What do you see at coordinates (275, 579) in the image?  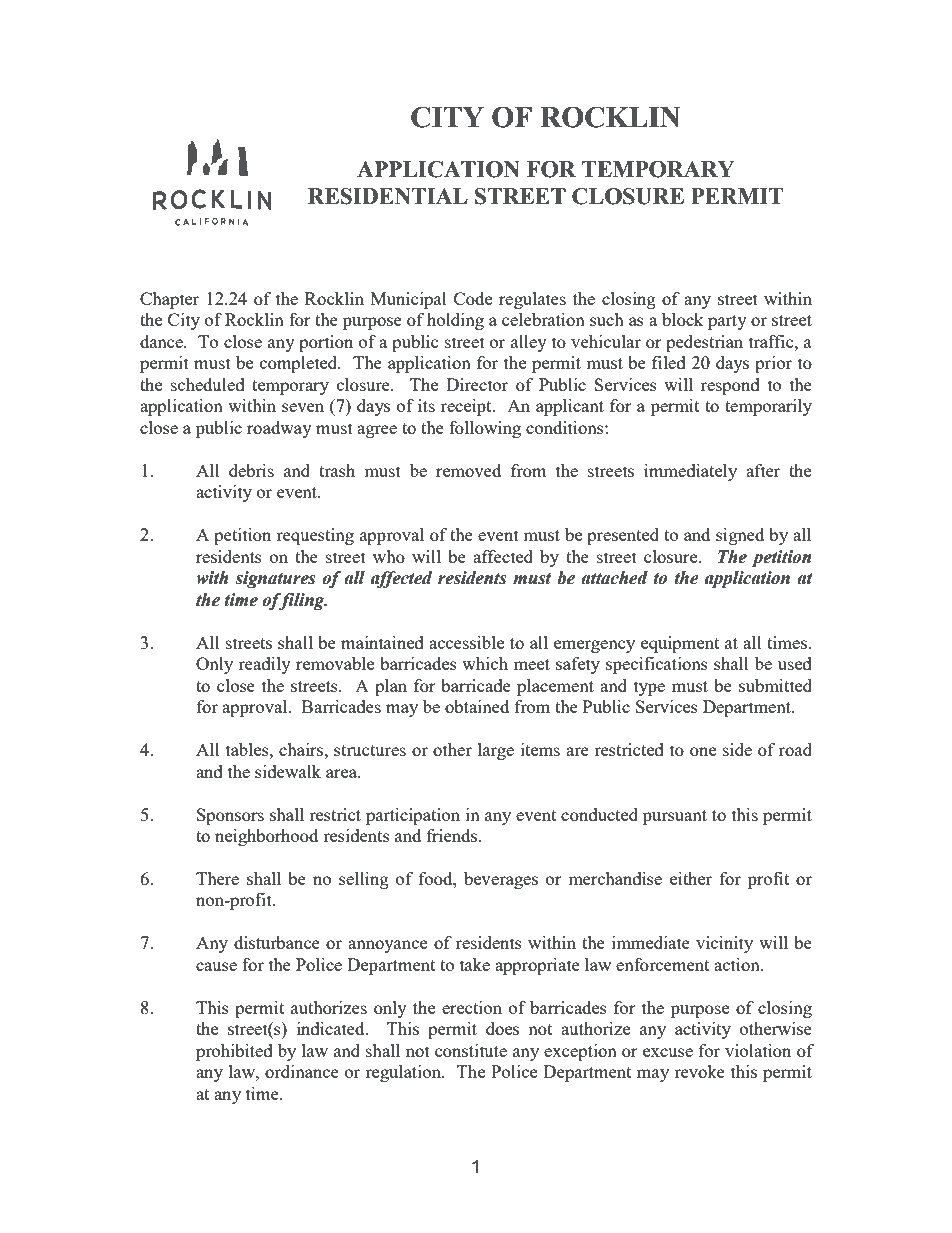 I see `signatures` at bounding box center [275, 579].
